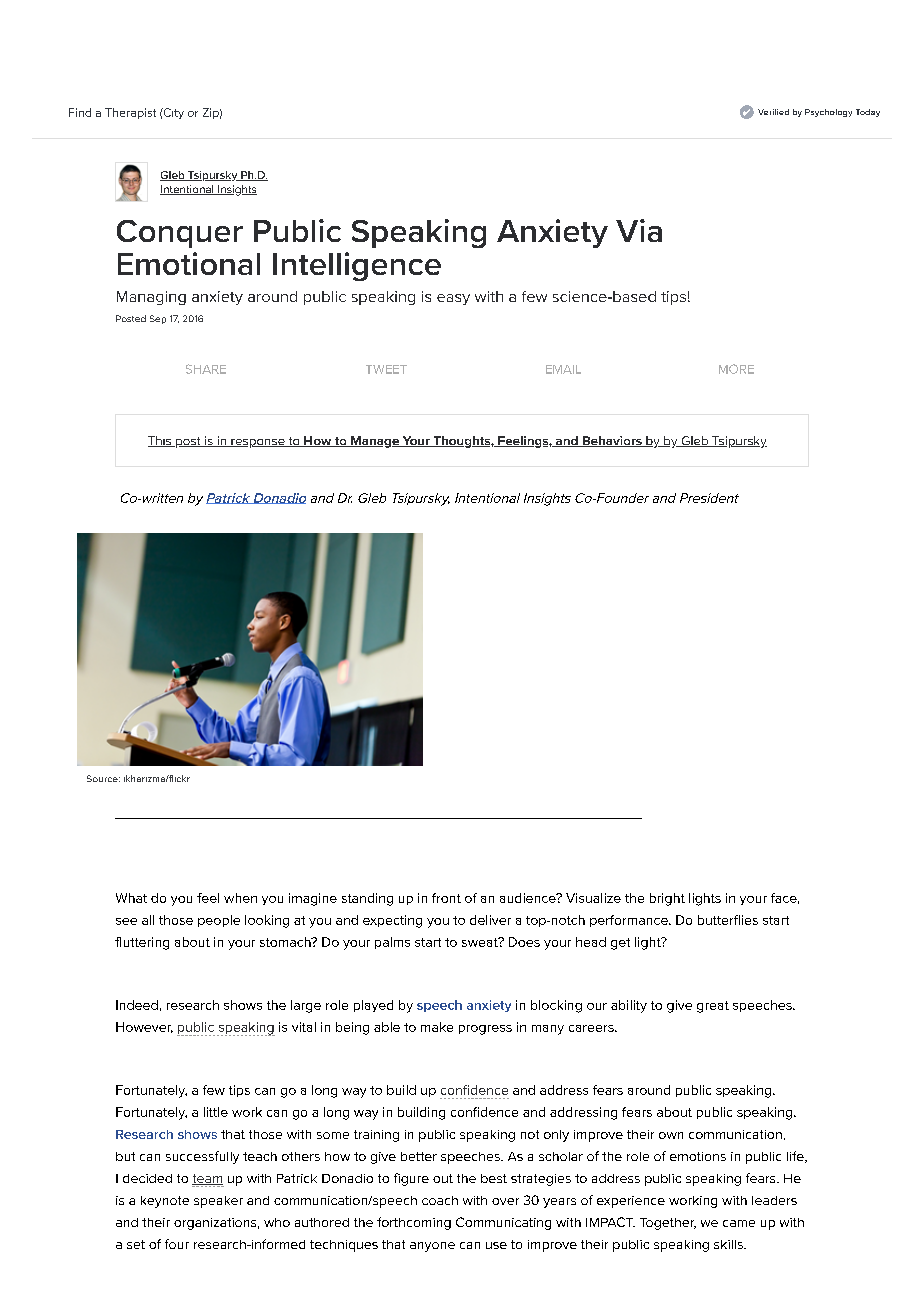 Image resolution: width=924 pixels, height=1308 pixels. I want to click on all, so click(148, 920).
